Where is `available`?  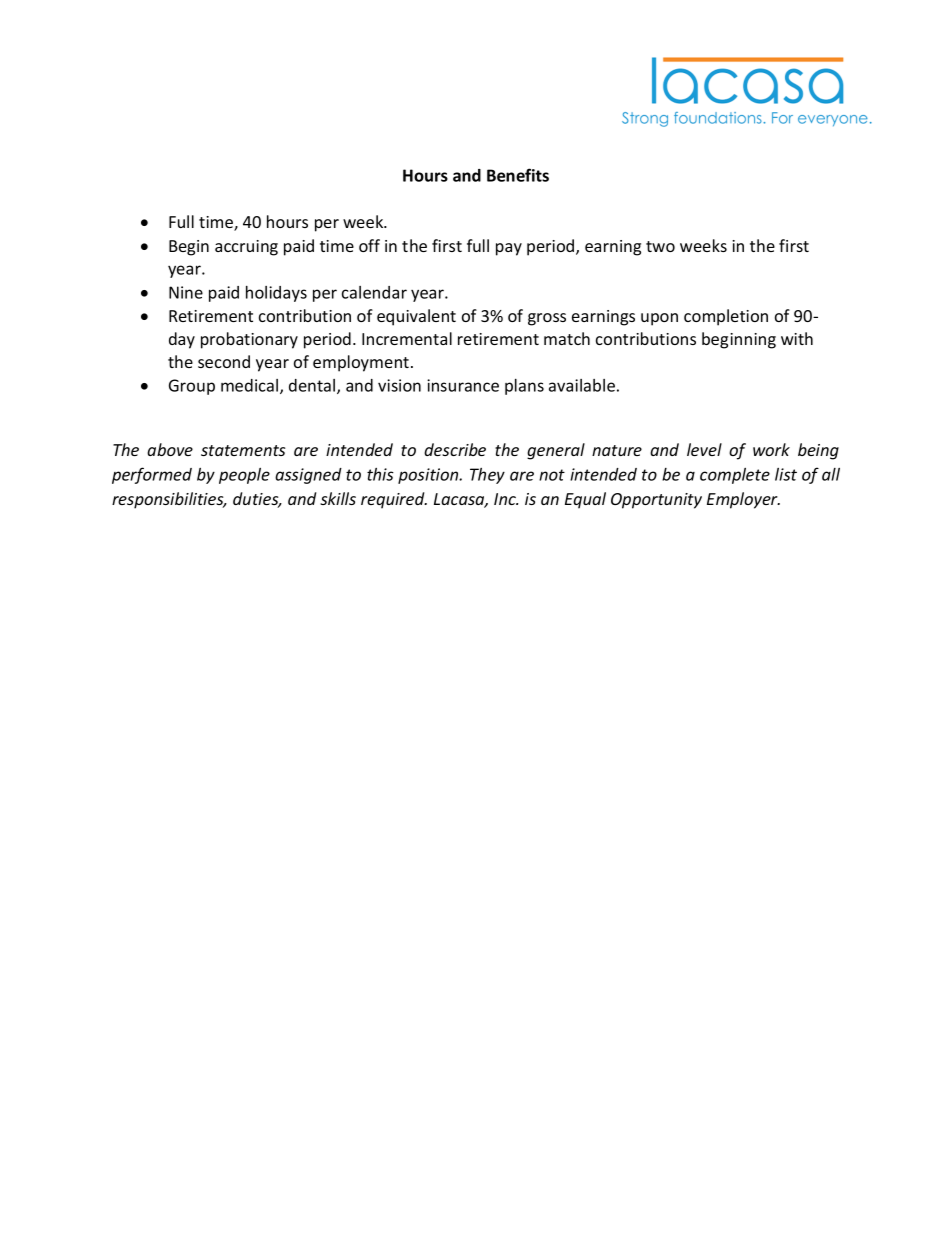
available is located at coordinates (582, 385).
